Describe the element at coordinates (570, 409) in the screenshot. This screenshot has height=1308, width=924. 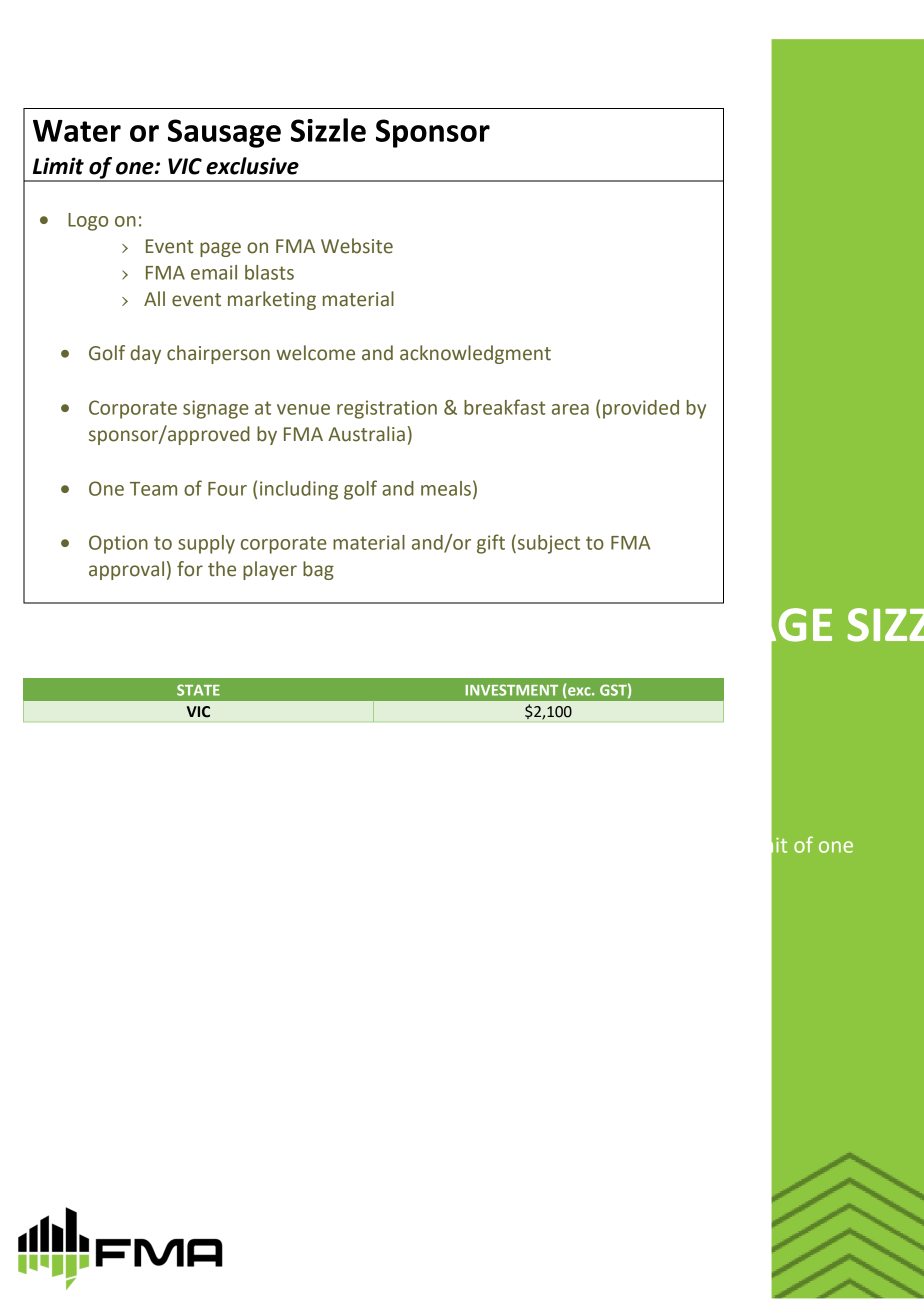
I see `area` at that location.
